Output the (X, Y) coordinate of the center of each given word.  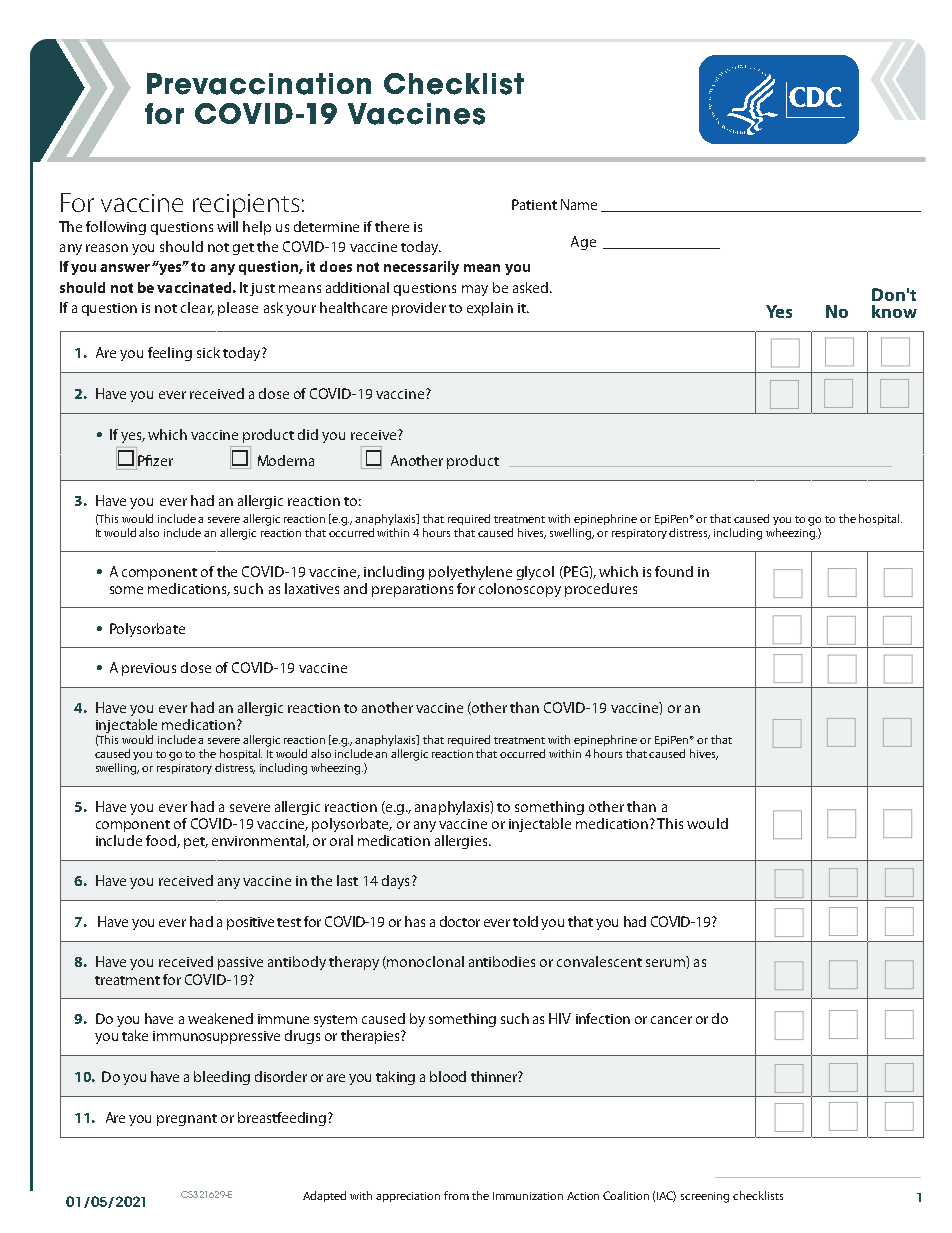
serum (665, 963)
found (674, 571)
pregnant (187, 1120)
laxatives (312, 588)
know (894, 311)
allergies (462, 842)
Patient (534, 204)
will (227, 226)
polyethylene (470, 573)
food (162, 841)
